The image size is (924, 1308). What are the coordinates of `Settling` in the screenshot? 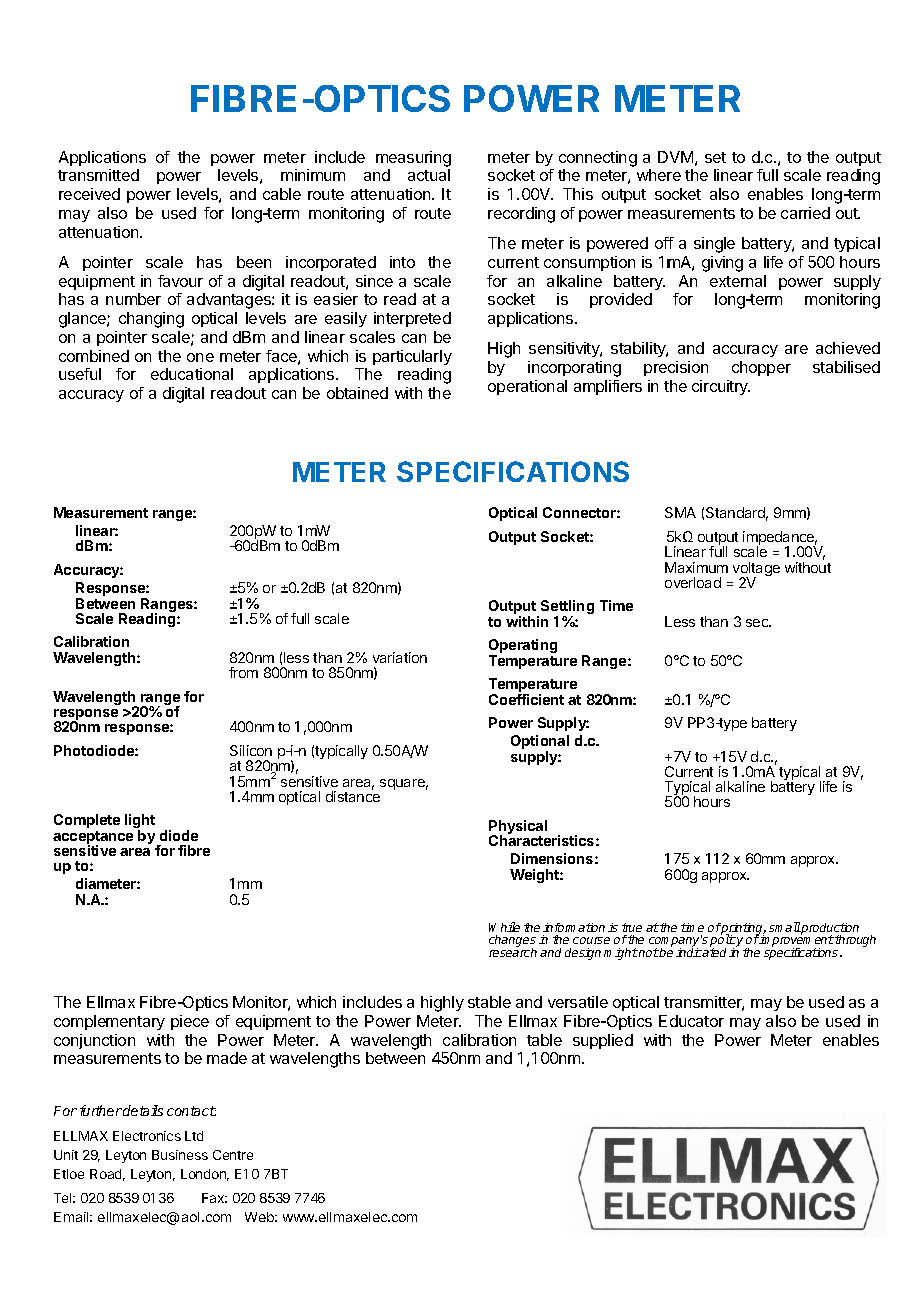 It's located at (567, 608).
